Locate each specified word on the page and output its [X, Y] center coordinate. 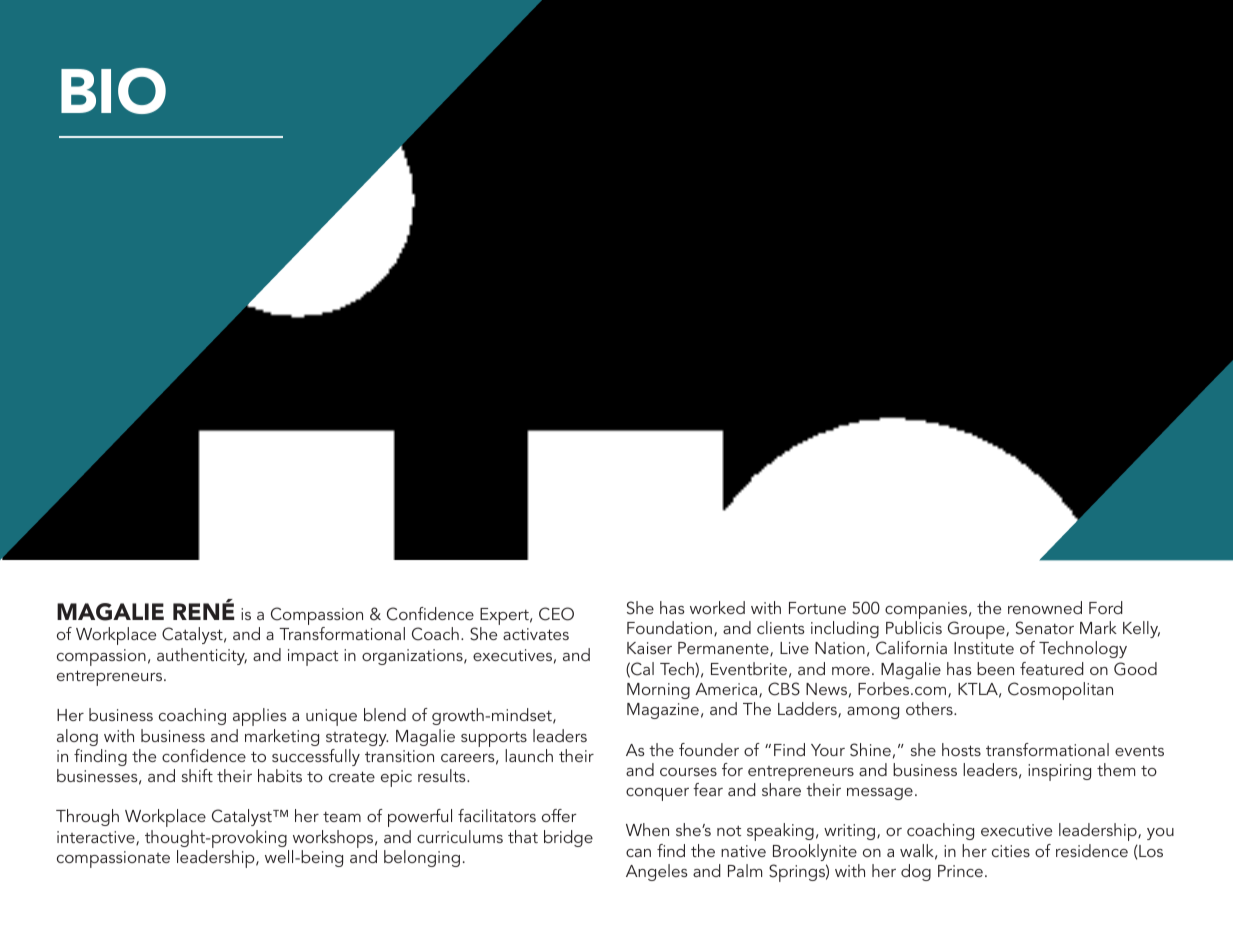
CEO [556, 614]
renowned [1045, 607]
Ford [1106, 607]
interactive [97, 838]
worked [717, 607]
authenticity [202, 656]
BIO [113, 91]
